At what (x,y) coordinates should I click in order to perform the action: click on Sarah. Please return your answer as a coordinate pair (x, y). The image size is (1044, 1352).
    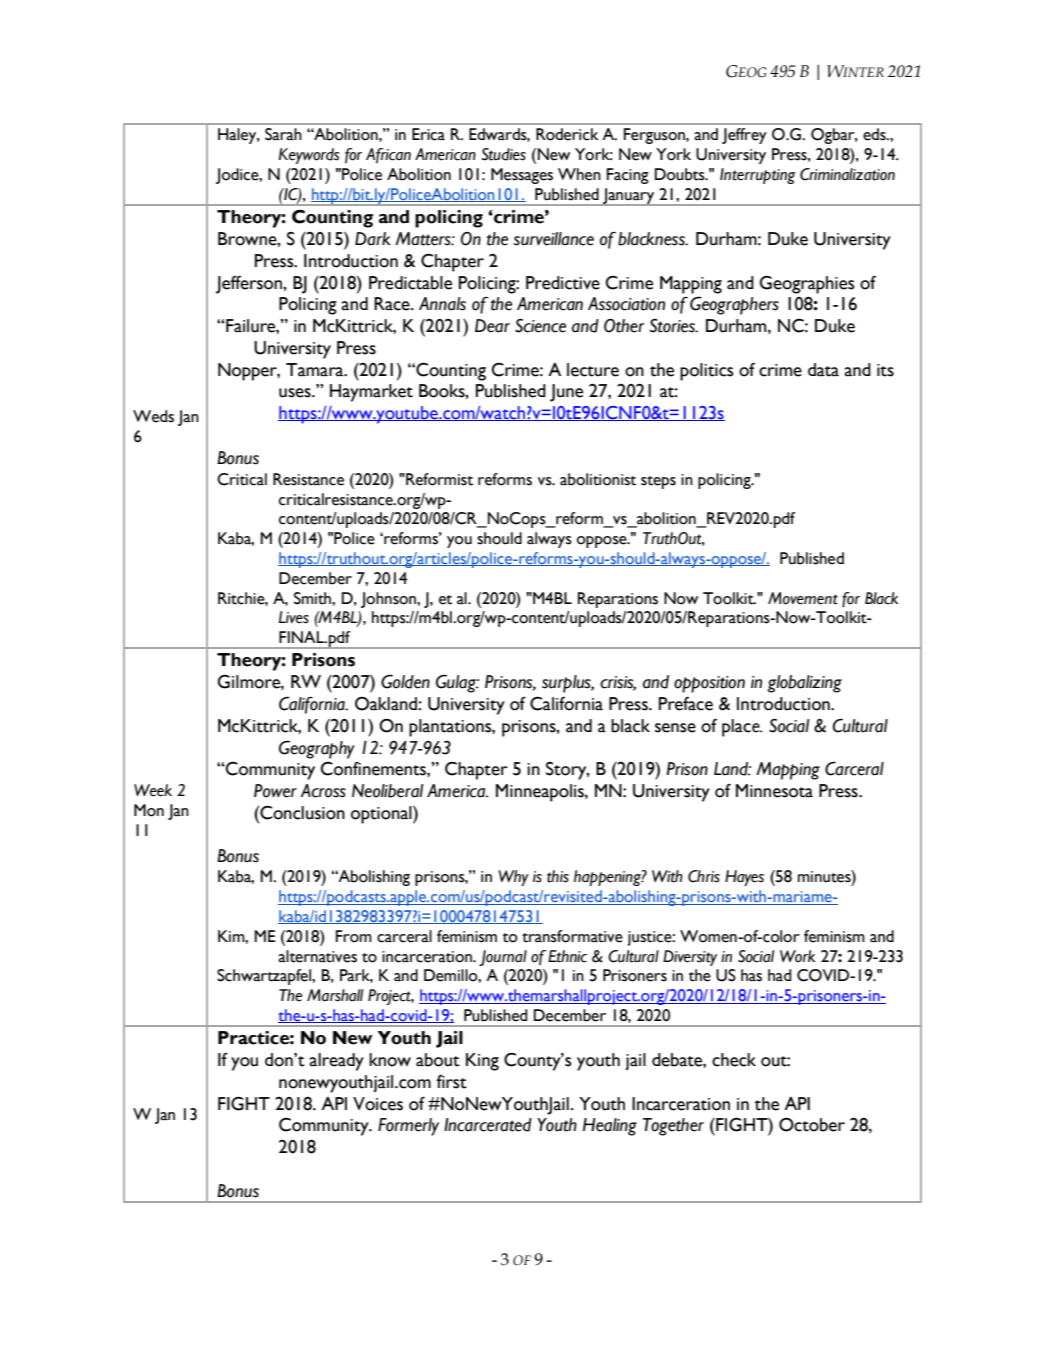
    Looking at the image, I should click on (283, 134).
